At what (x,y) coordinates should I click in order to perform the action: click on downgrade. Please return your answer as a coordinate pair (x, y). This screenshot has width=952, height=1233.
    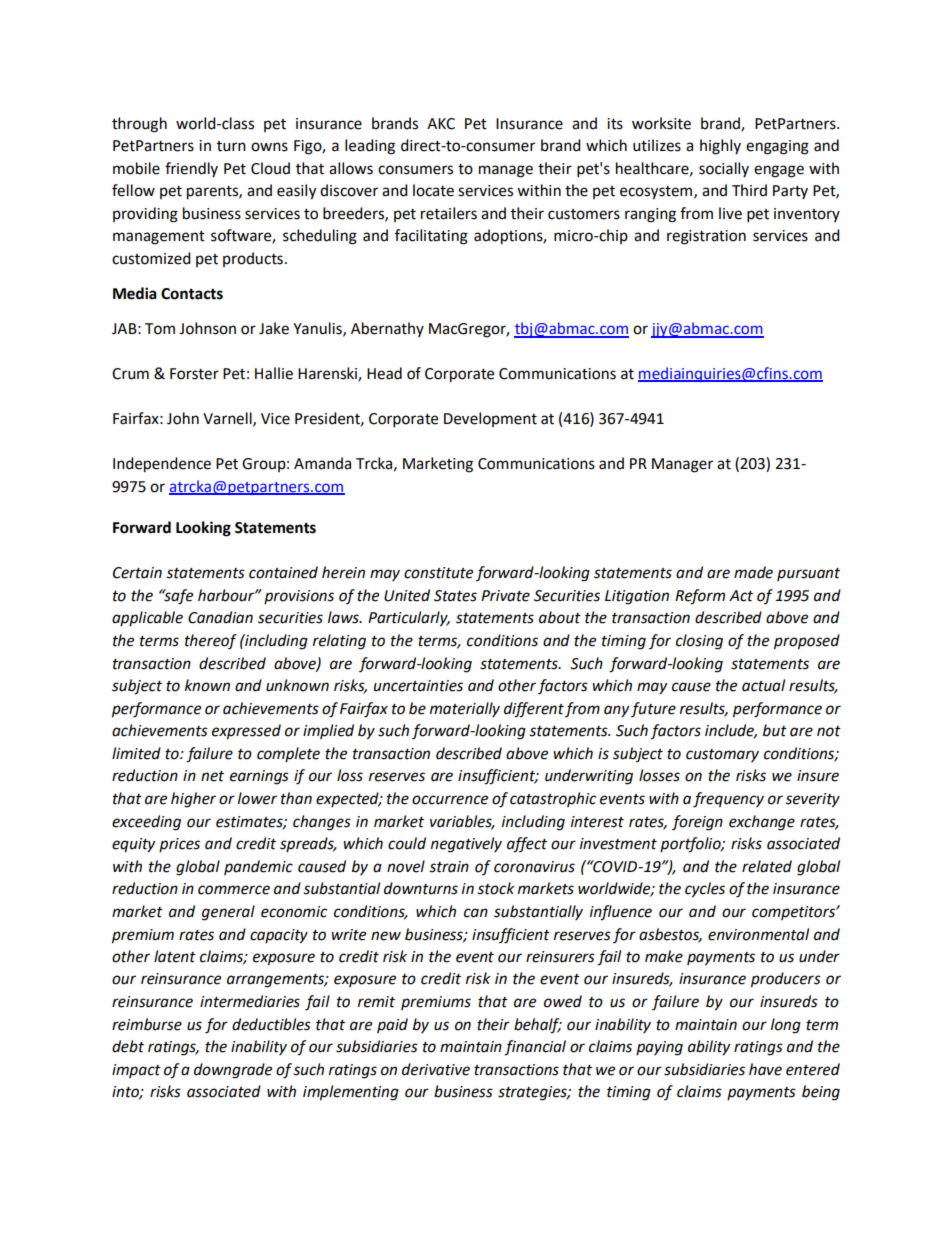
    Looking at the image, I should click on (233, 1071).
